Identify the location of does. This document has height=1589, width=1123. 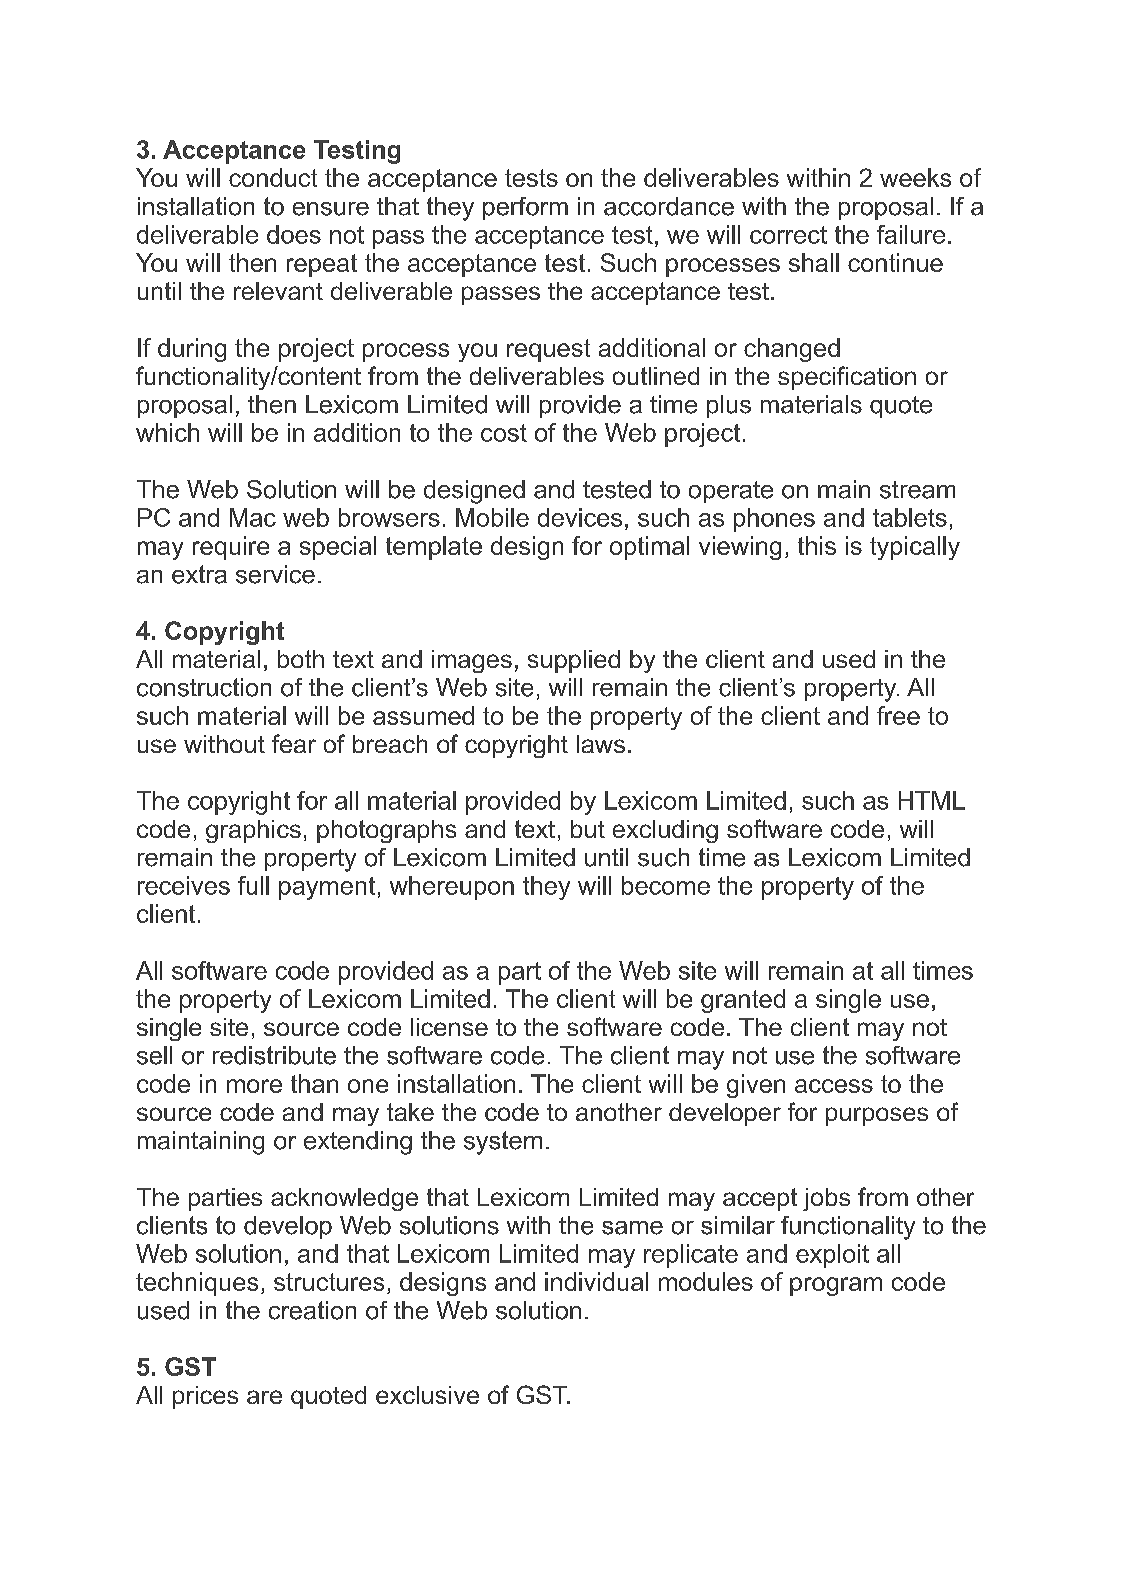
(294, 234).
